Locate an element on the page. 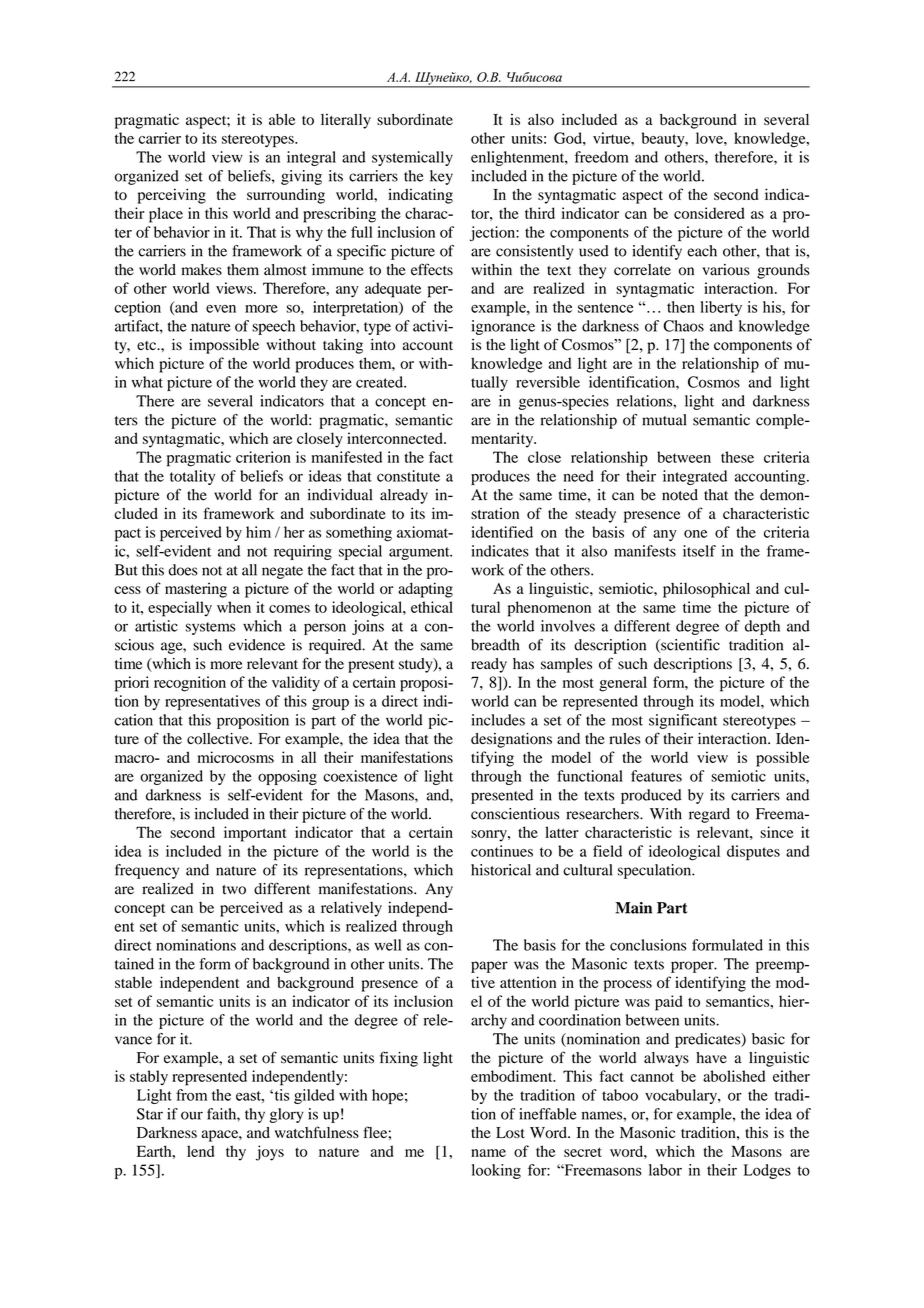  lend is located at coordinates (200, 1151).
